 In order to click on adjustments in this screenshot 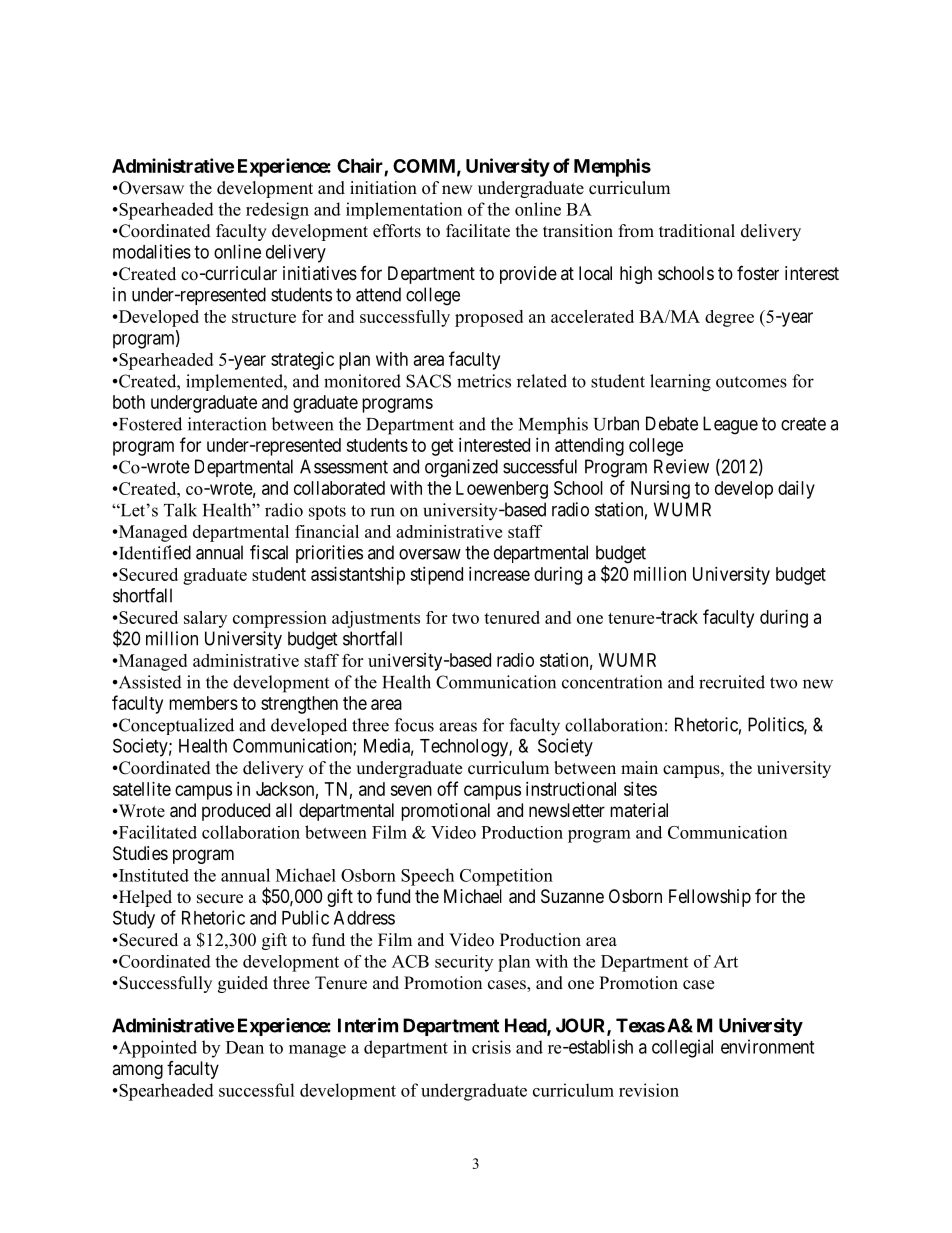, I will do `click(376, 619)`.
